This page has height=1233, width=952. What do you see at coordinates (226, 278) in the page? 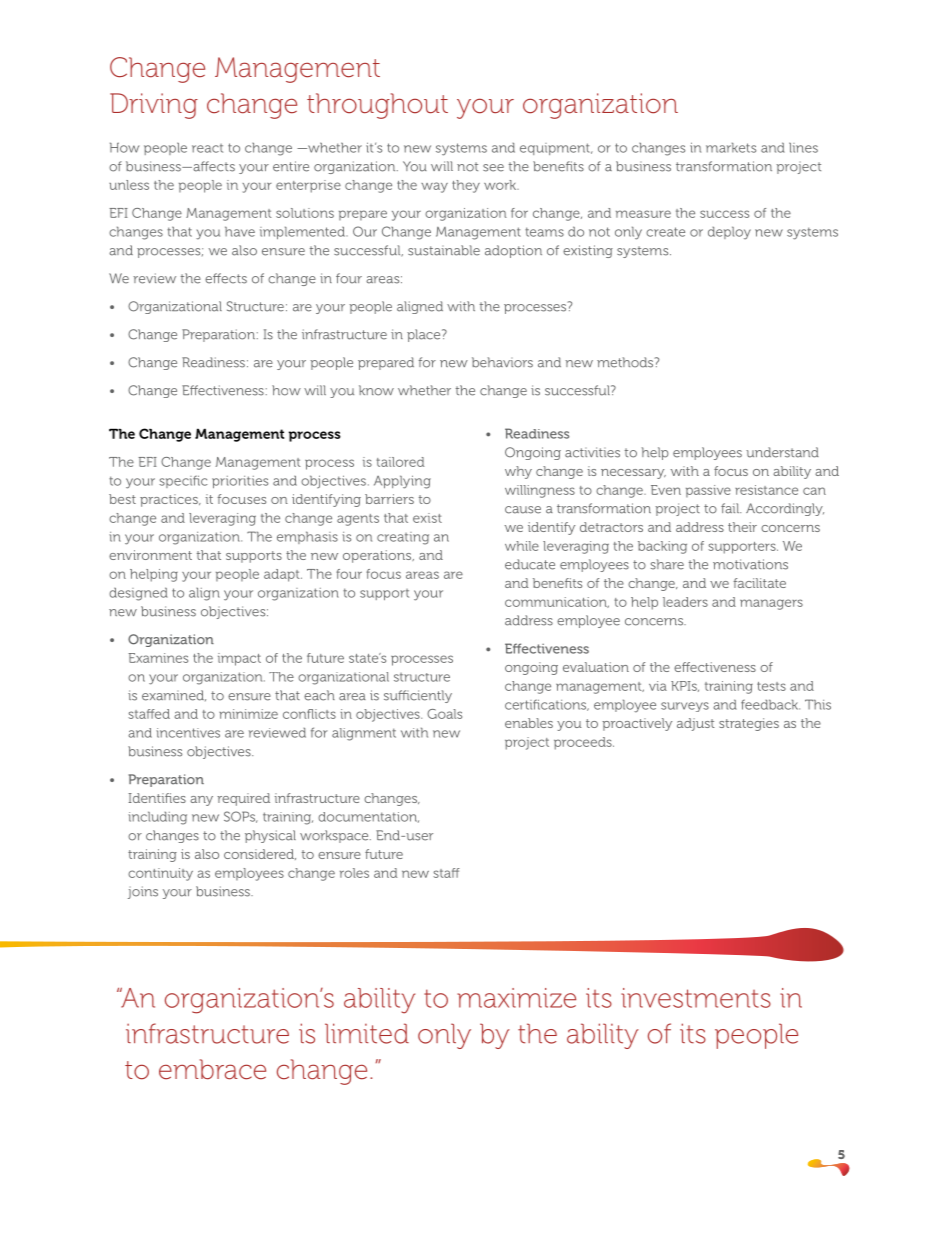
I see `effects` at bounding box center [226, 278].
